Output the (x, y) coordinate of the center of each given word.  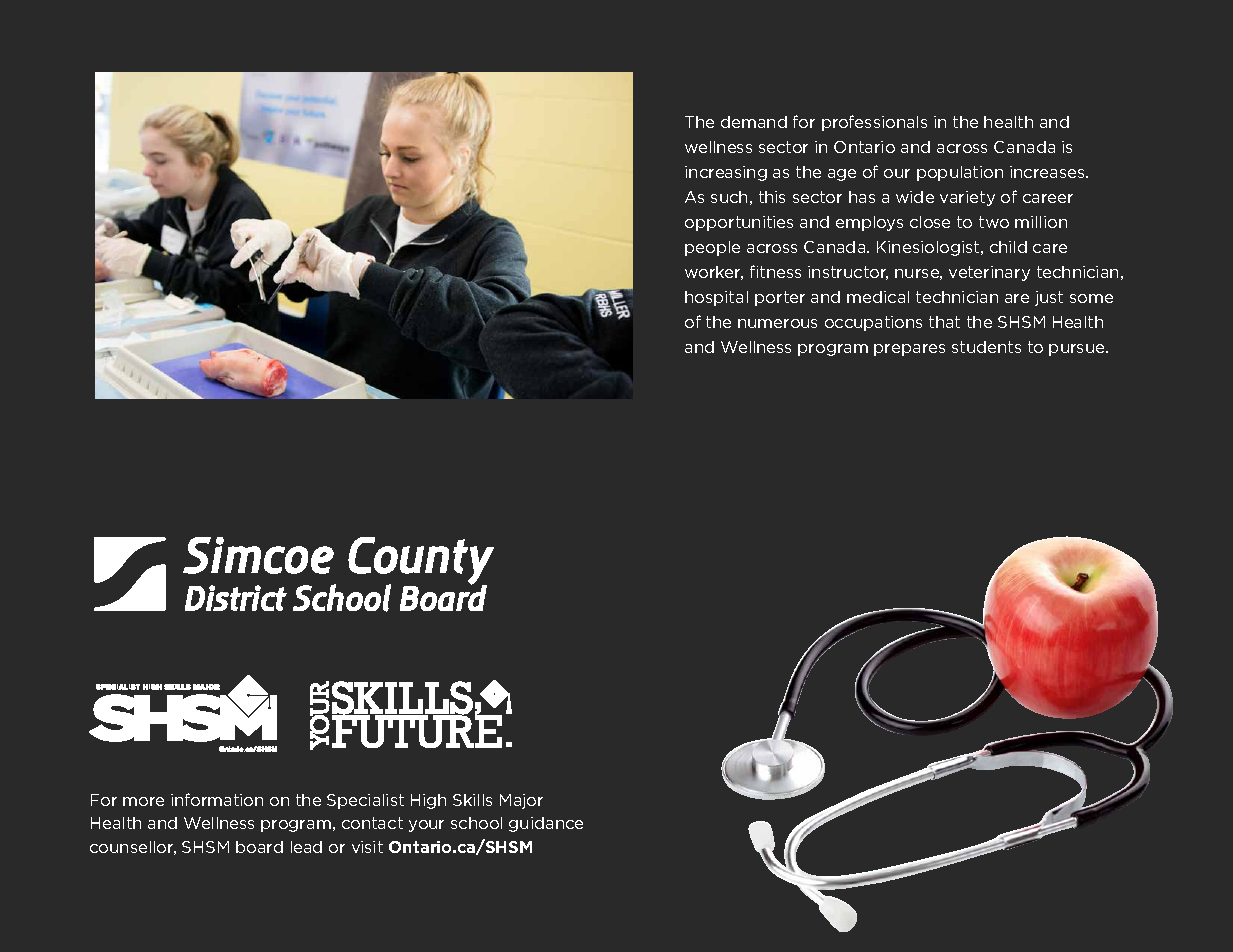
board (259, 847)
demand (754, 122)
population (960, 173)
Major (521, 801)
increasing (726, 173)
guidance (546, 824)
